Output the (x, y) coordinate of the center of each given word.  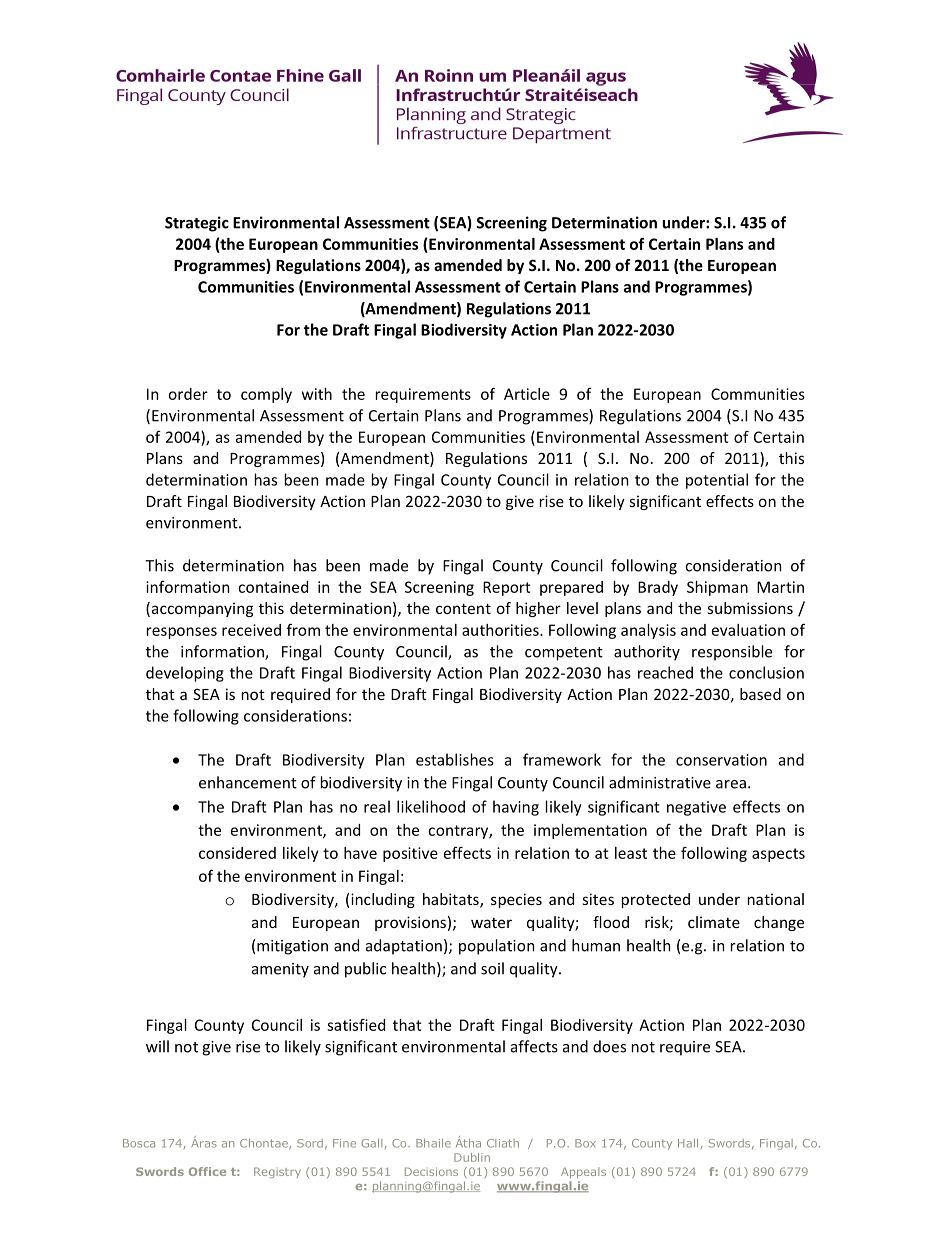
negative (696, 808)
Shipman (717, 588)
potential (717, 481)
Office (207, 1171)
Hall (688, 1143)
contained (273, 587)
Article (527, 394)
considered (237, 853)
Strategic (197, 224)
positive (410, 854)
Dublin (472, 1157)
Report (507, 588)
